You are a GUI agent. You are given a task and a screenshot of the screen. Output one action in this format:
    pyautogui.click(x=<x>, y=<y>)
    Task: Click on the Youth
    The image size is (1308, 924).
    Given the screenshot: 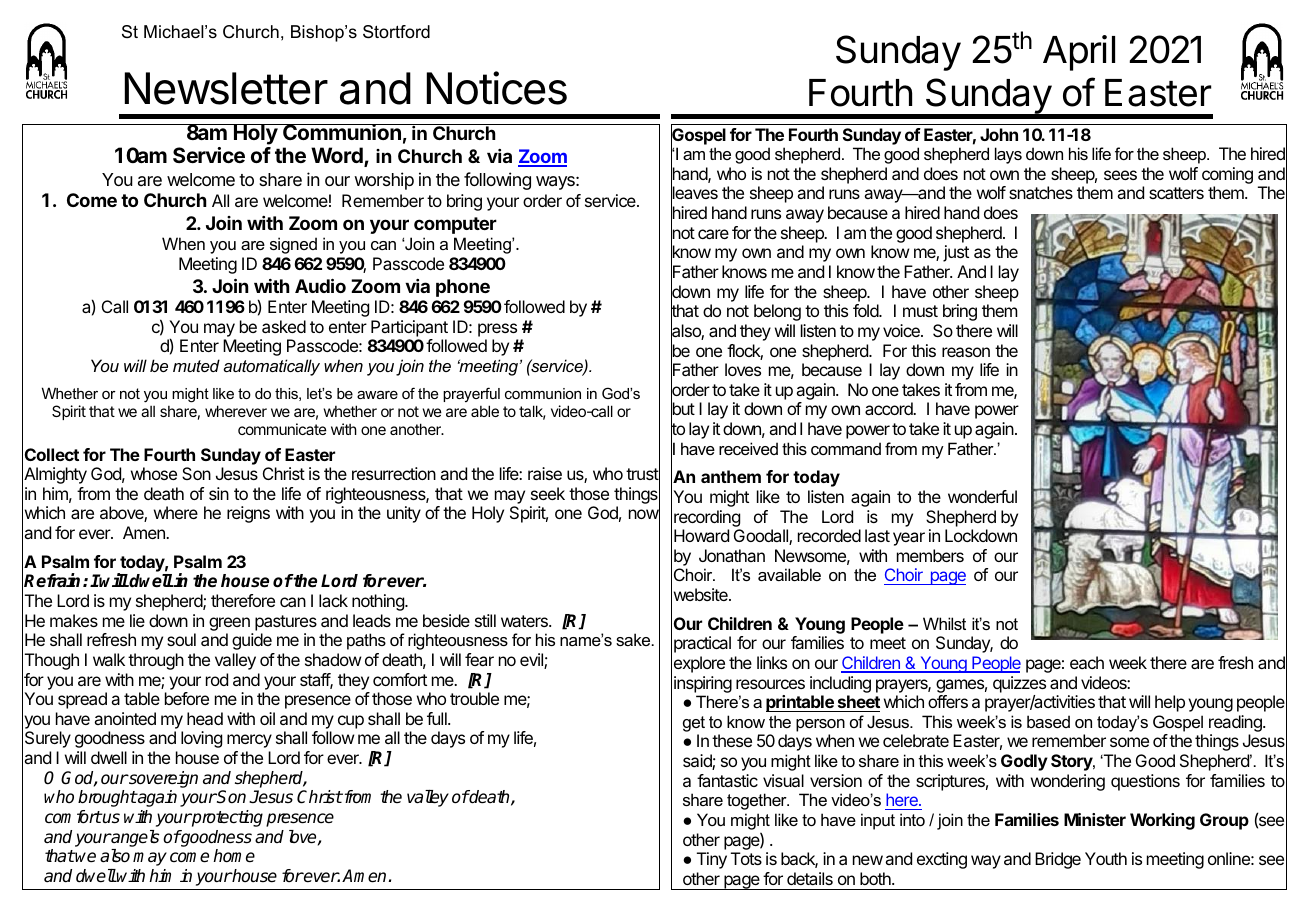 What is the action you would take?
    pyautogui.click(x=1106, y=858)
